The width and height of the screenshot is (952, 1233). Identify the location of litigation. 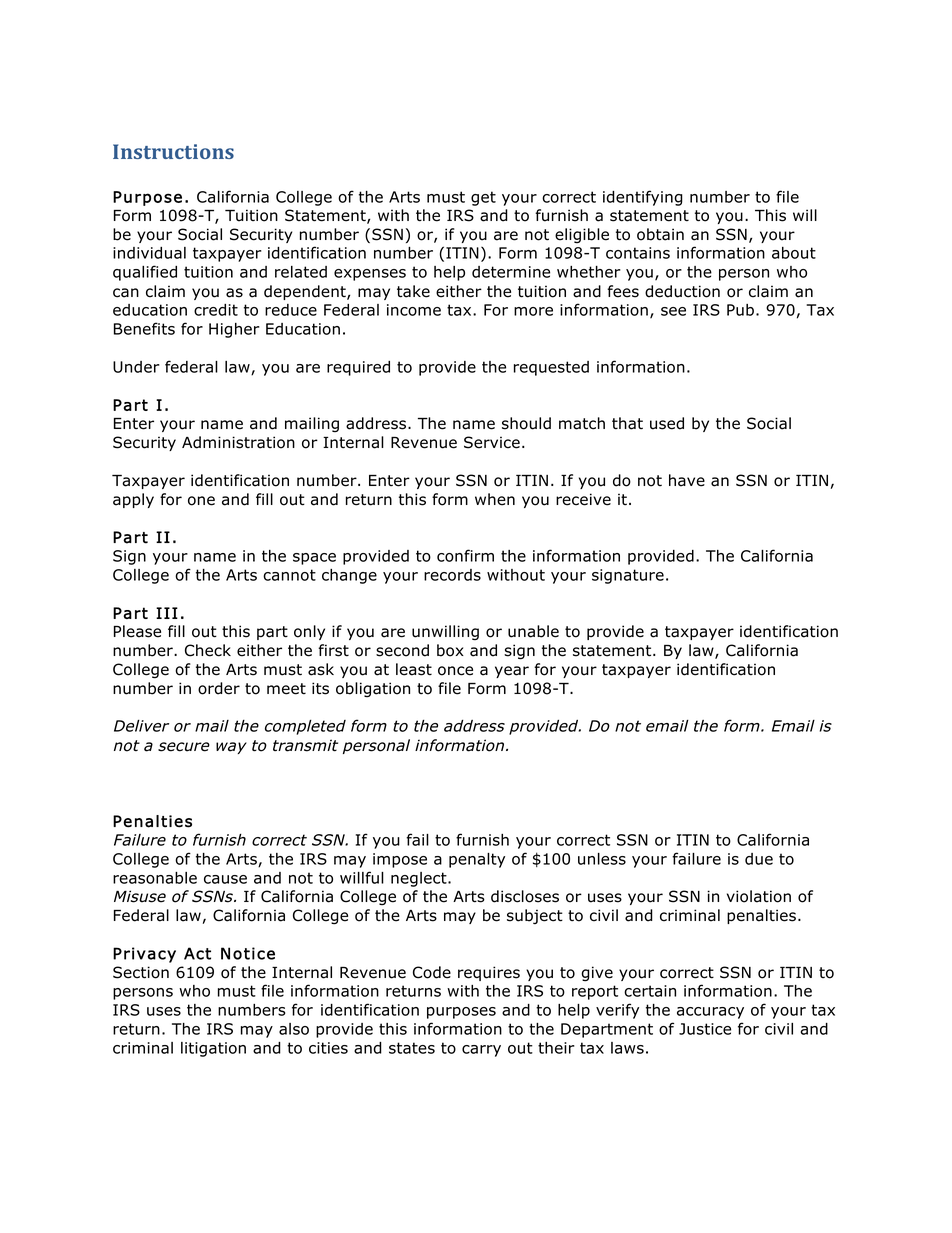
(213, 1049).
